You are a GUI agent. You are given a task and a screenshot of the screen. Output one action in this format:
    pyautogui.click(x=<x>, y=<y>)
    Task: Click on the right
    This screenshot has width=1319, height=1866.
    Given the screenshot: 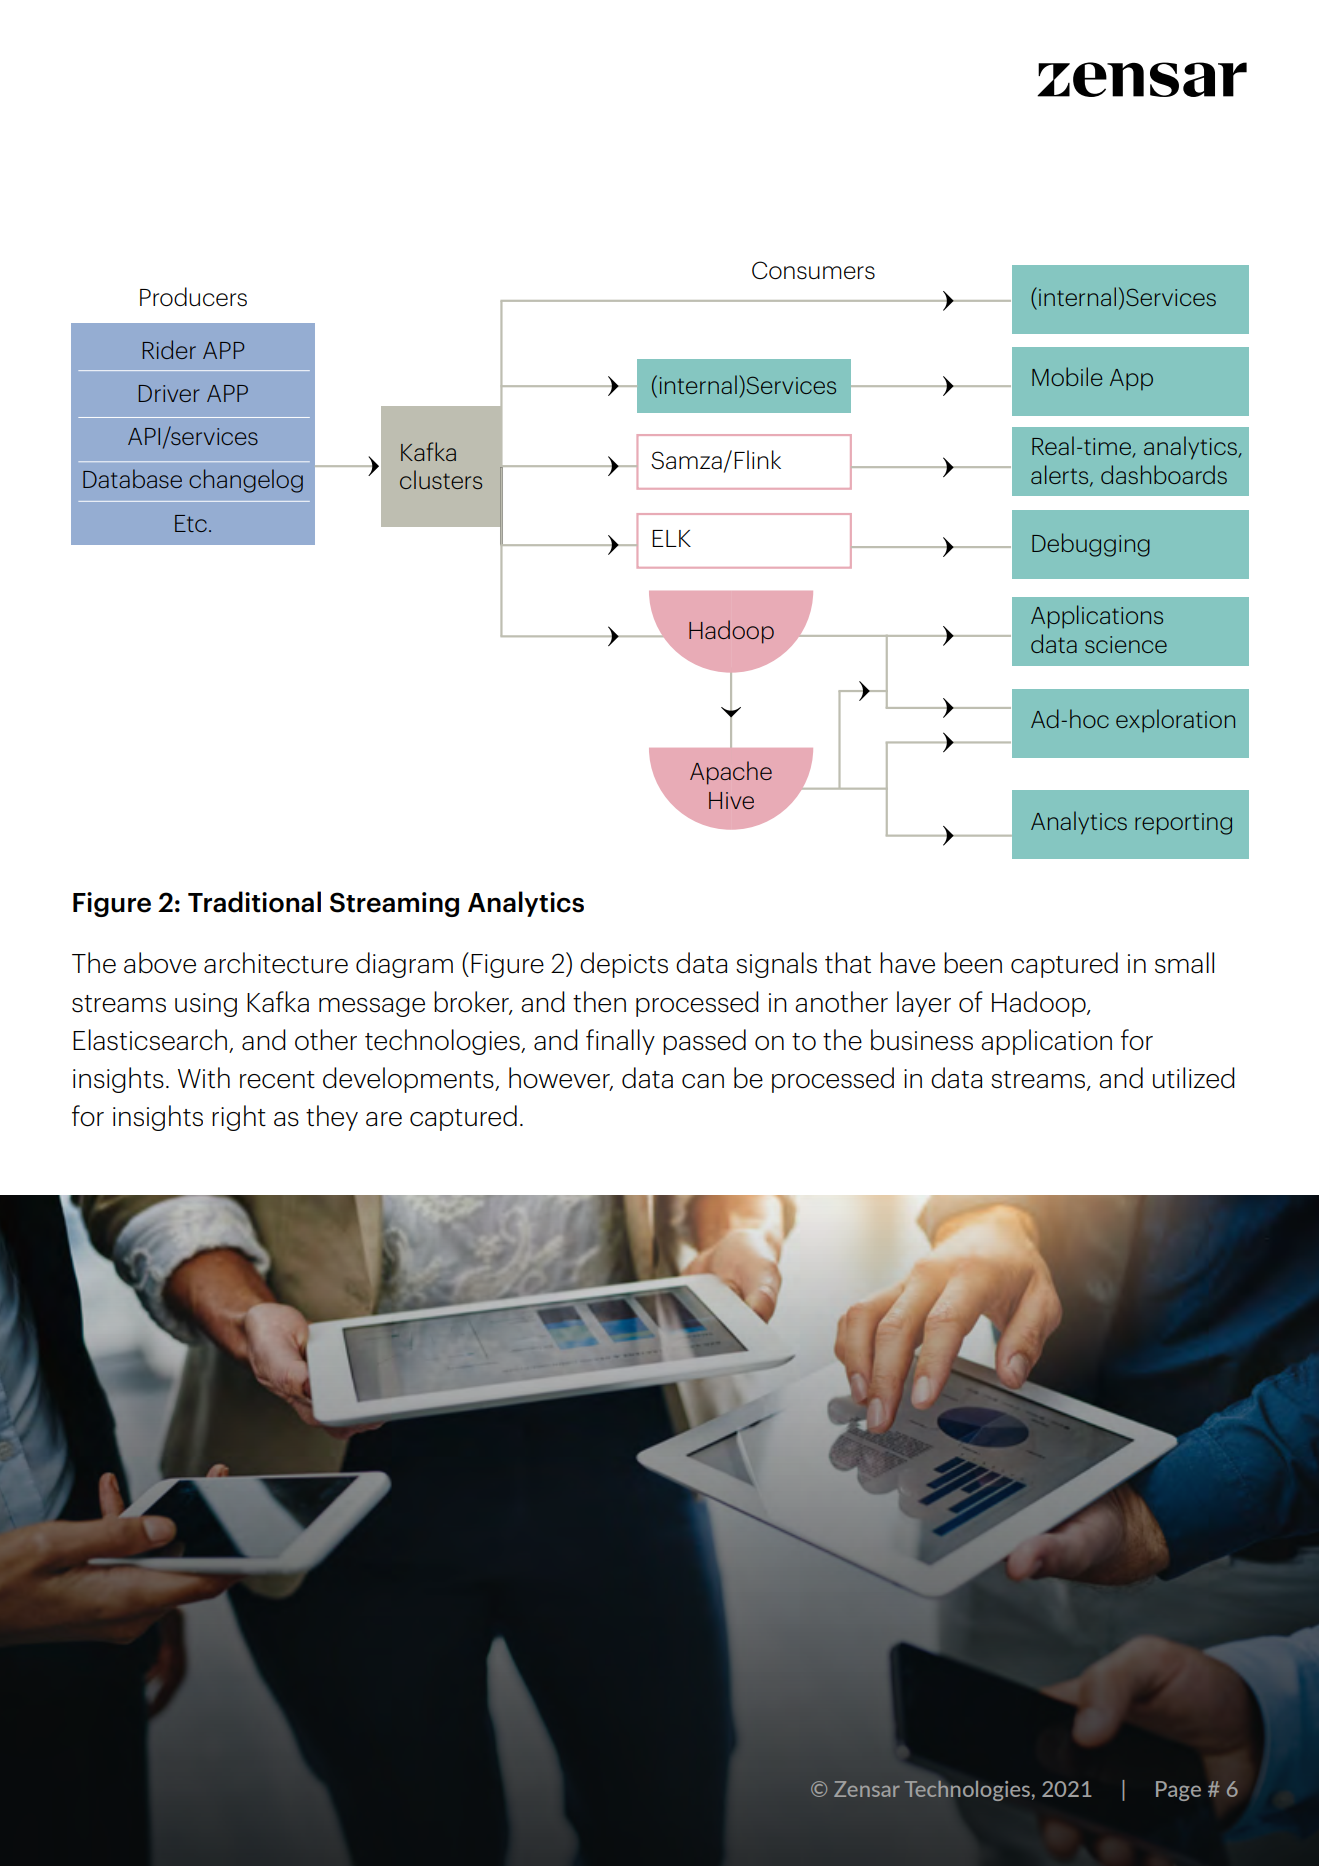 What is the action you would take?
    pyautogui.click(x=239, y=1118)
